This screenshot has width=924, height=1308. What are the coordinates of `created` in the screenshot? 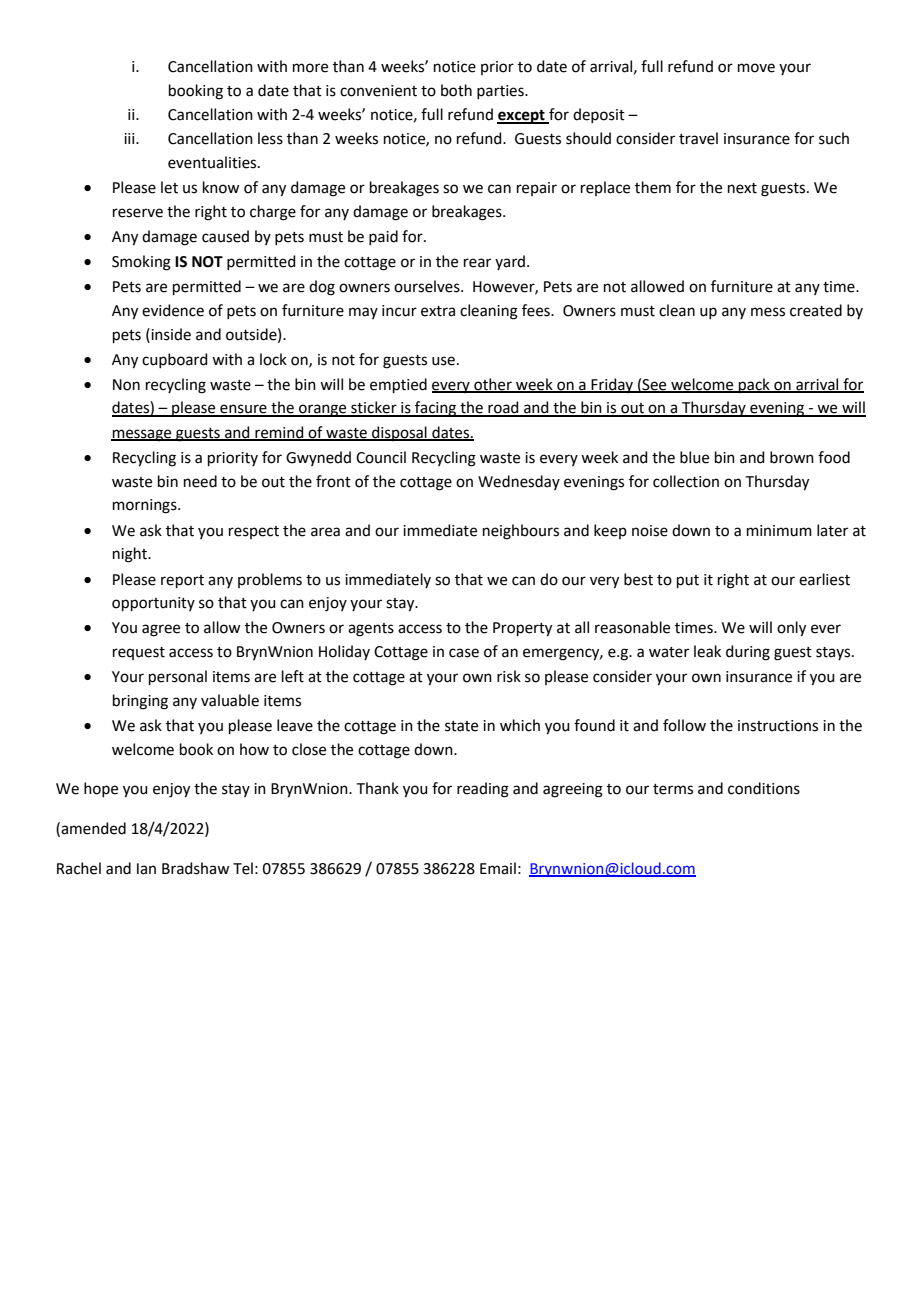 It's located at (816, 310).
